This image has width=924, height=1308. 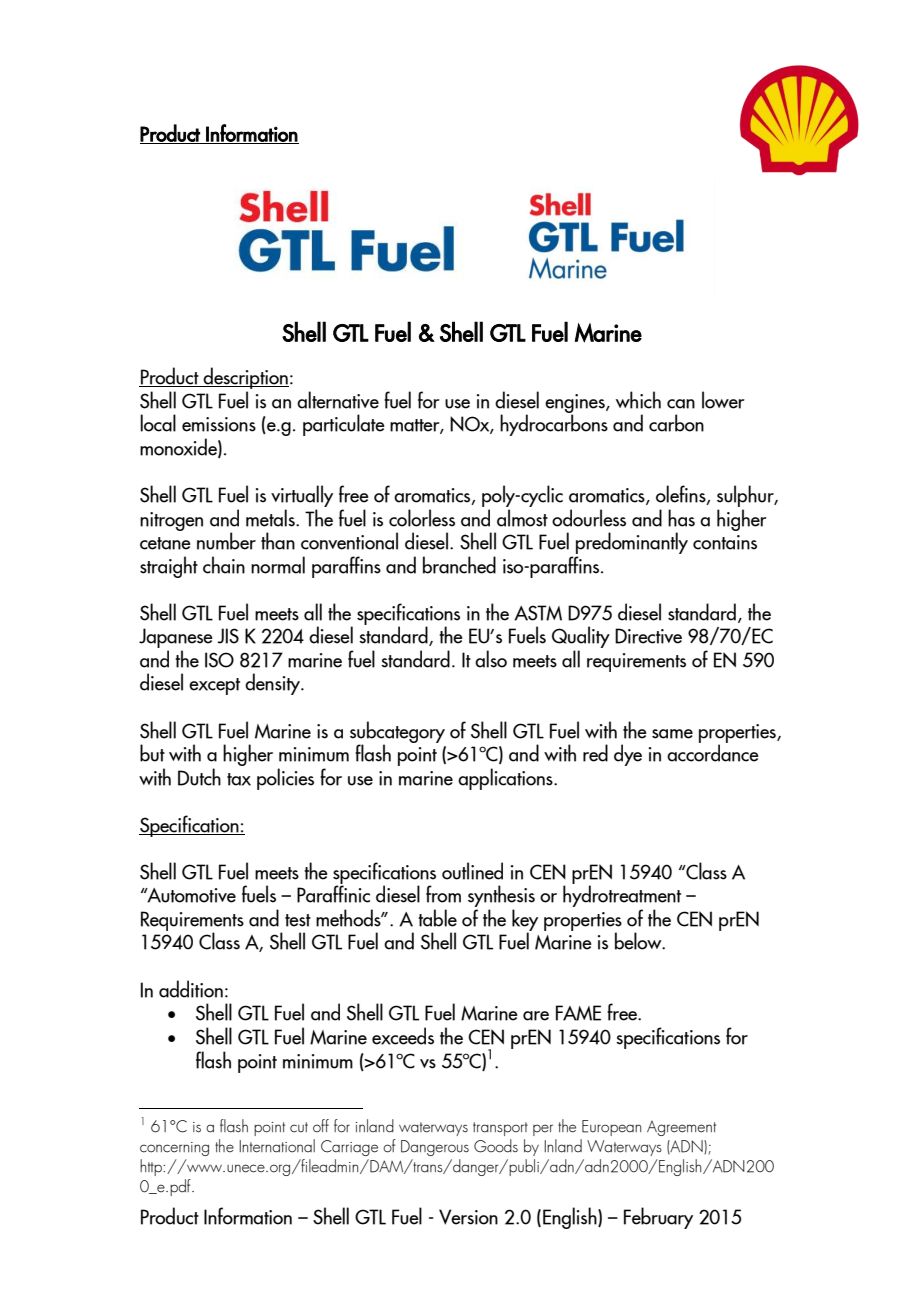 What do you see at coordinates (658, 1218) in the image?
I see `February` at bounding box center [658, 1218].
